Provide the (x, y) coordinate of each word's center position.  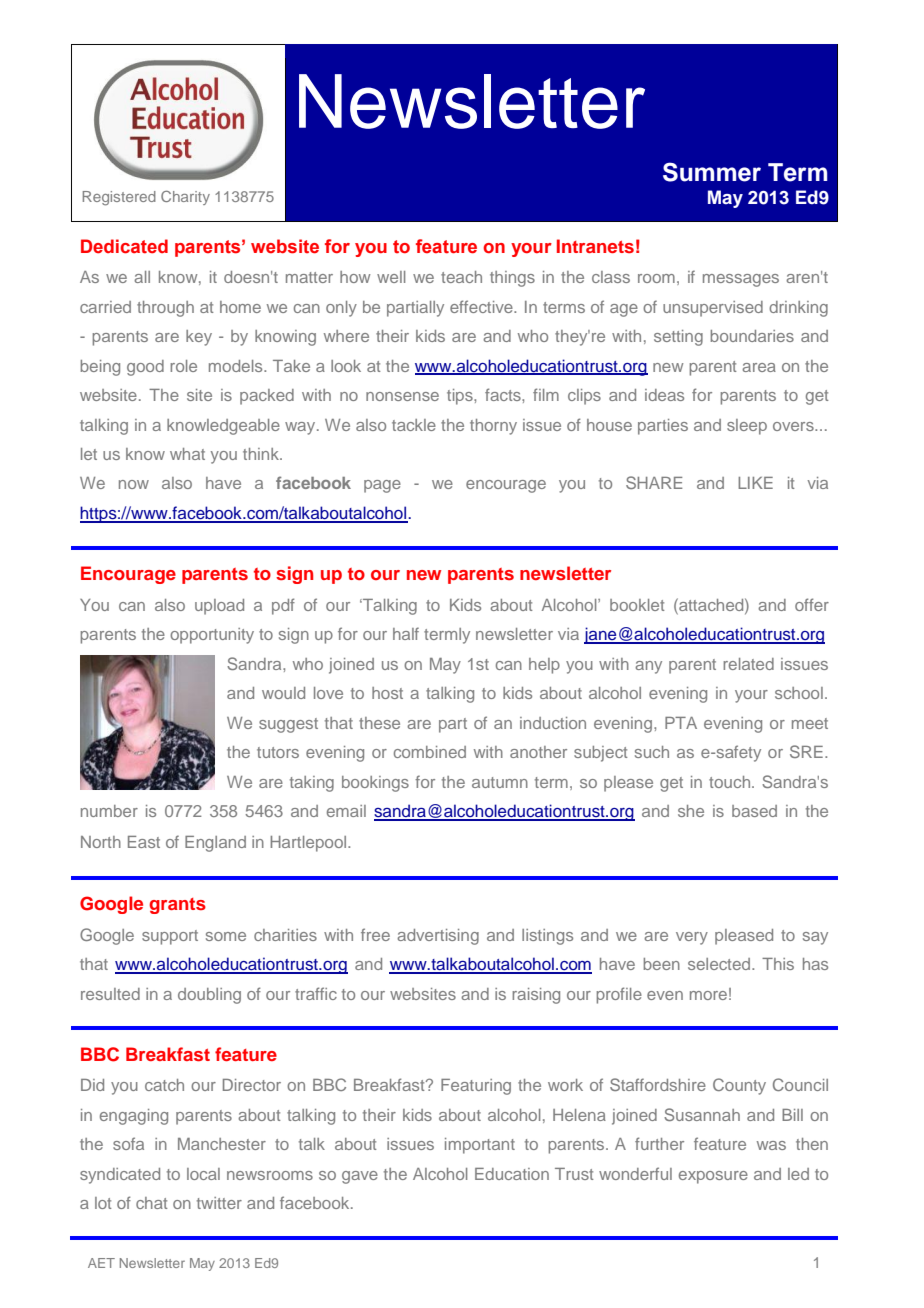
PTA (681, 723)
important (480, 1146)
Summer (712, 172)
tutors (278, 752)
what (187, 454)
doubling (209, 996)
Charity (185, 197)
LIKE (755, 483)
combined (430, 752)
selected (720, 964)
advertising (438, 937)
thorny (493, 427)
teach (461, 277)
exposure (713, 1177)
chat (152, 1203)
